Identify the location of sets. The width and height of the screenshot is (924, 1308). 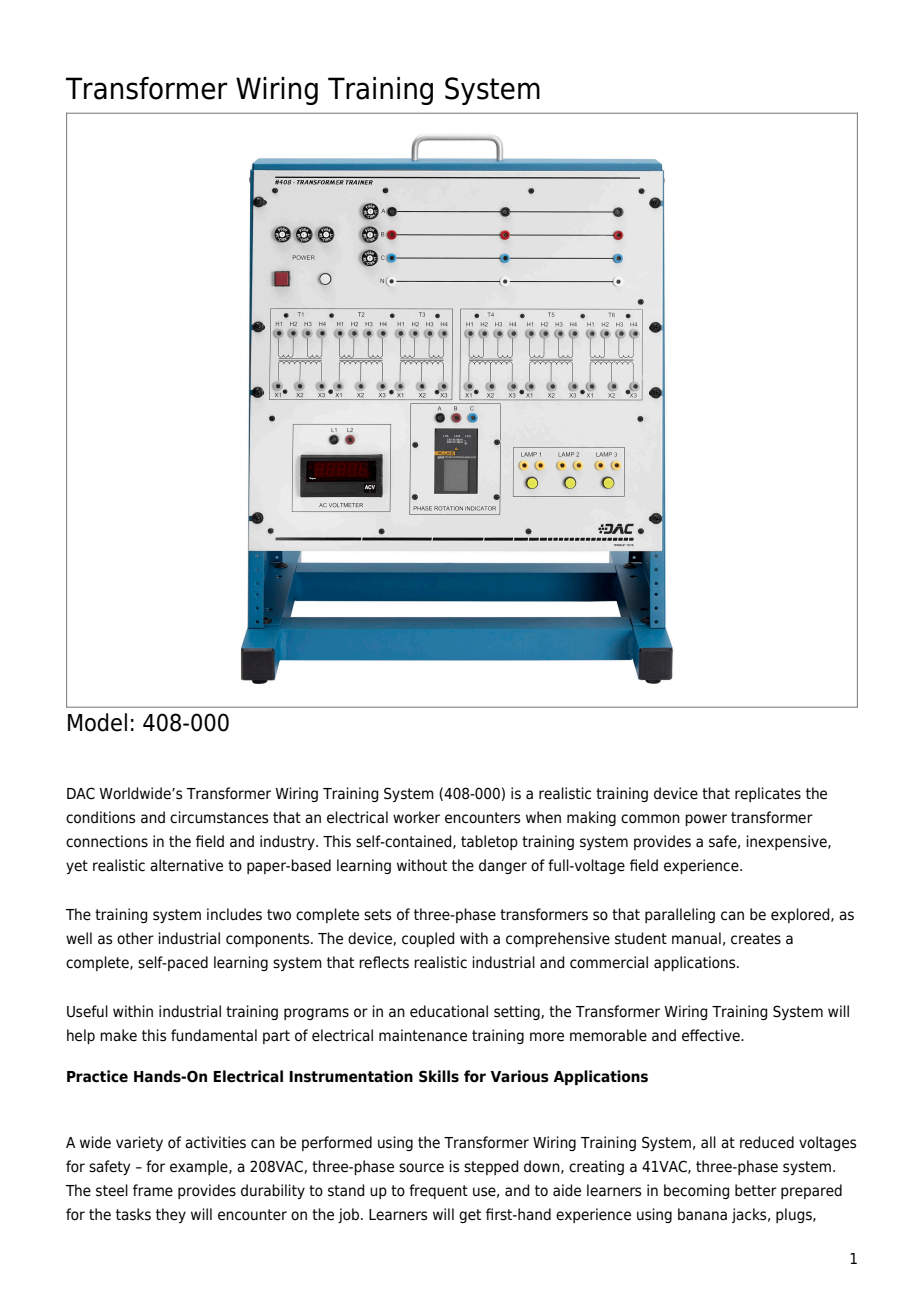
(377, 915).
